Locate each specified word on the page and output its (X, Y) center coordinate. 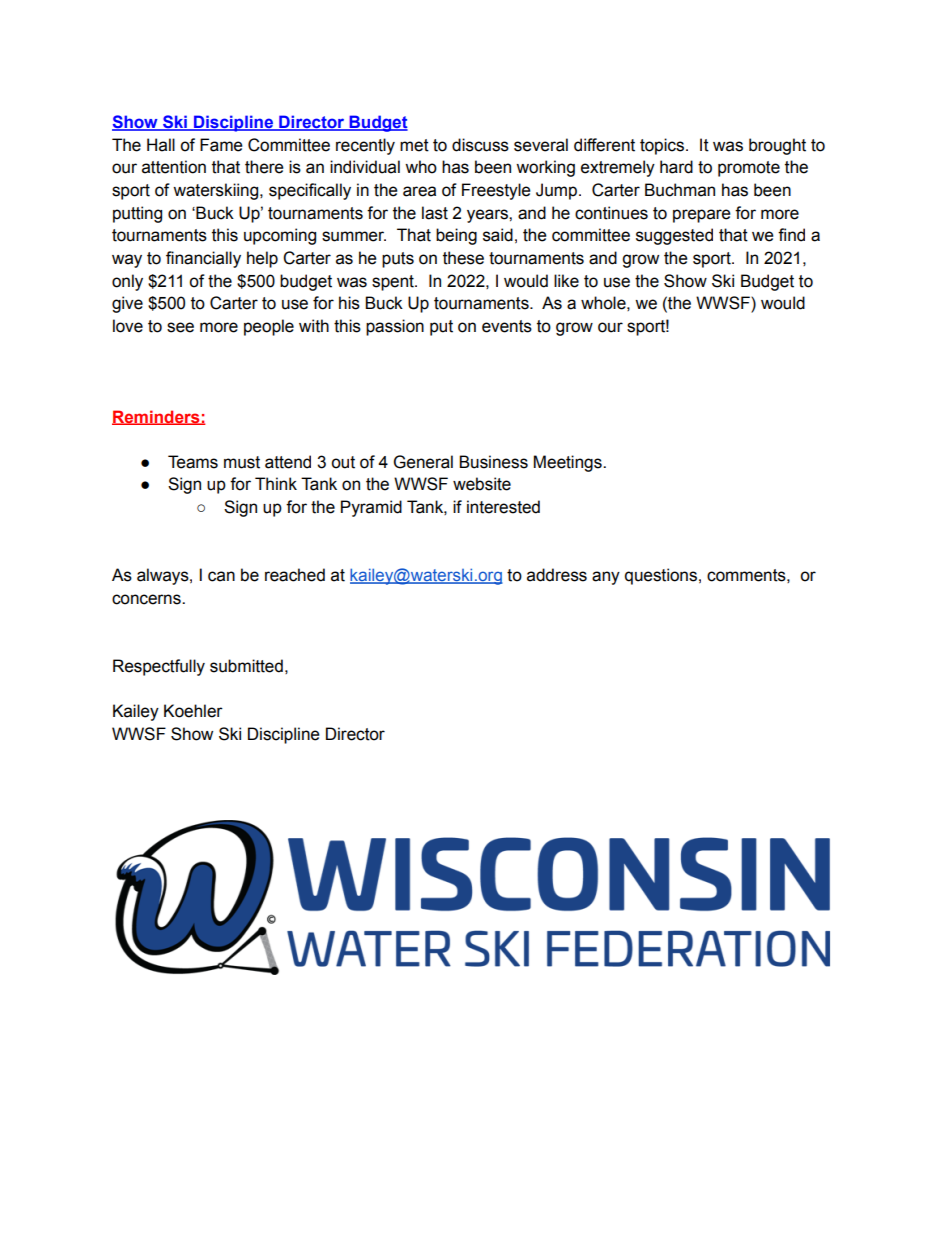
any (606, 578)
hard (676, 167)
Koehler (193, 711)
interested (503, 507)
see (180, 327)
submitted (246, 666)
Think (276, 483)
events (507, 326)
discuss (480, 145)
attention (174, 167)
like (566, 281)
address (557, 575)
